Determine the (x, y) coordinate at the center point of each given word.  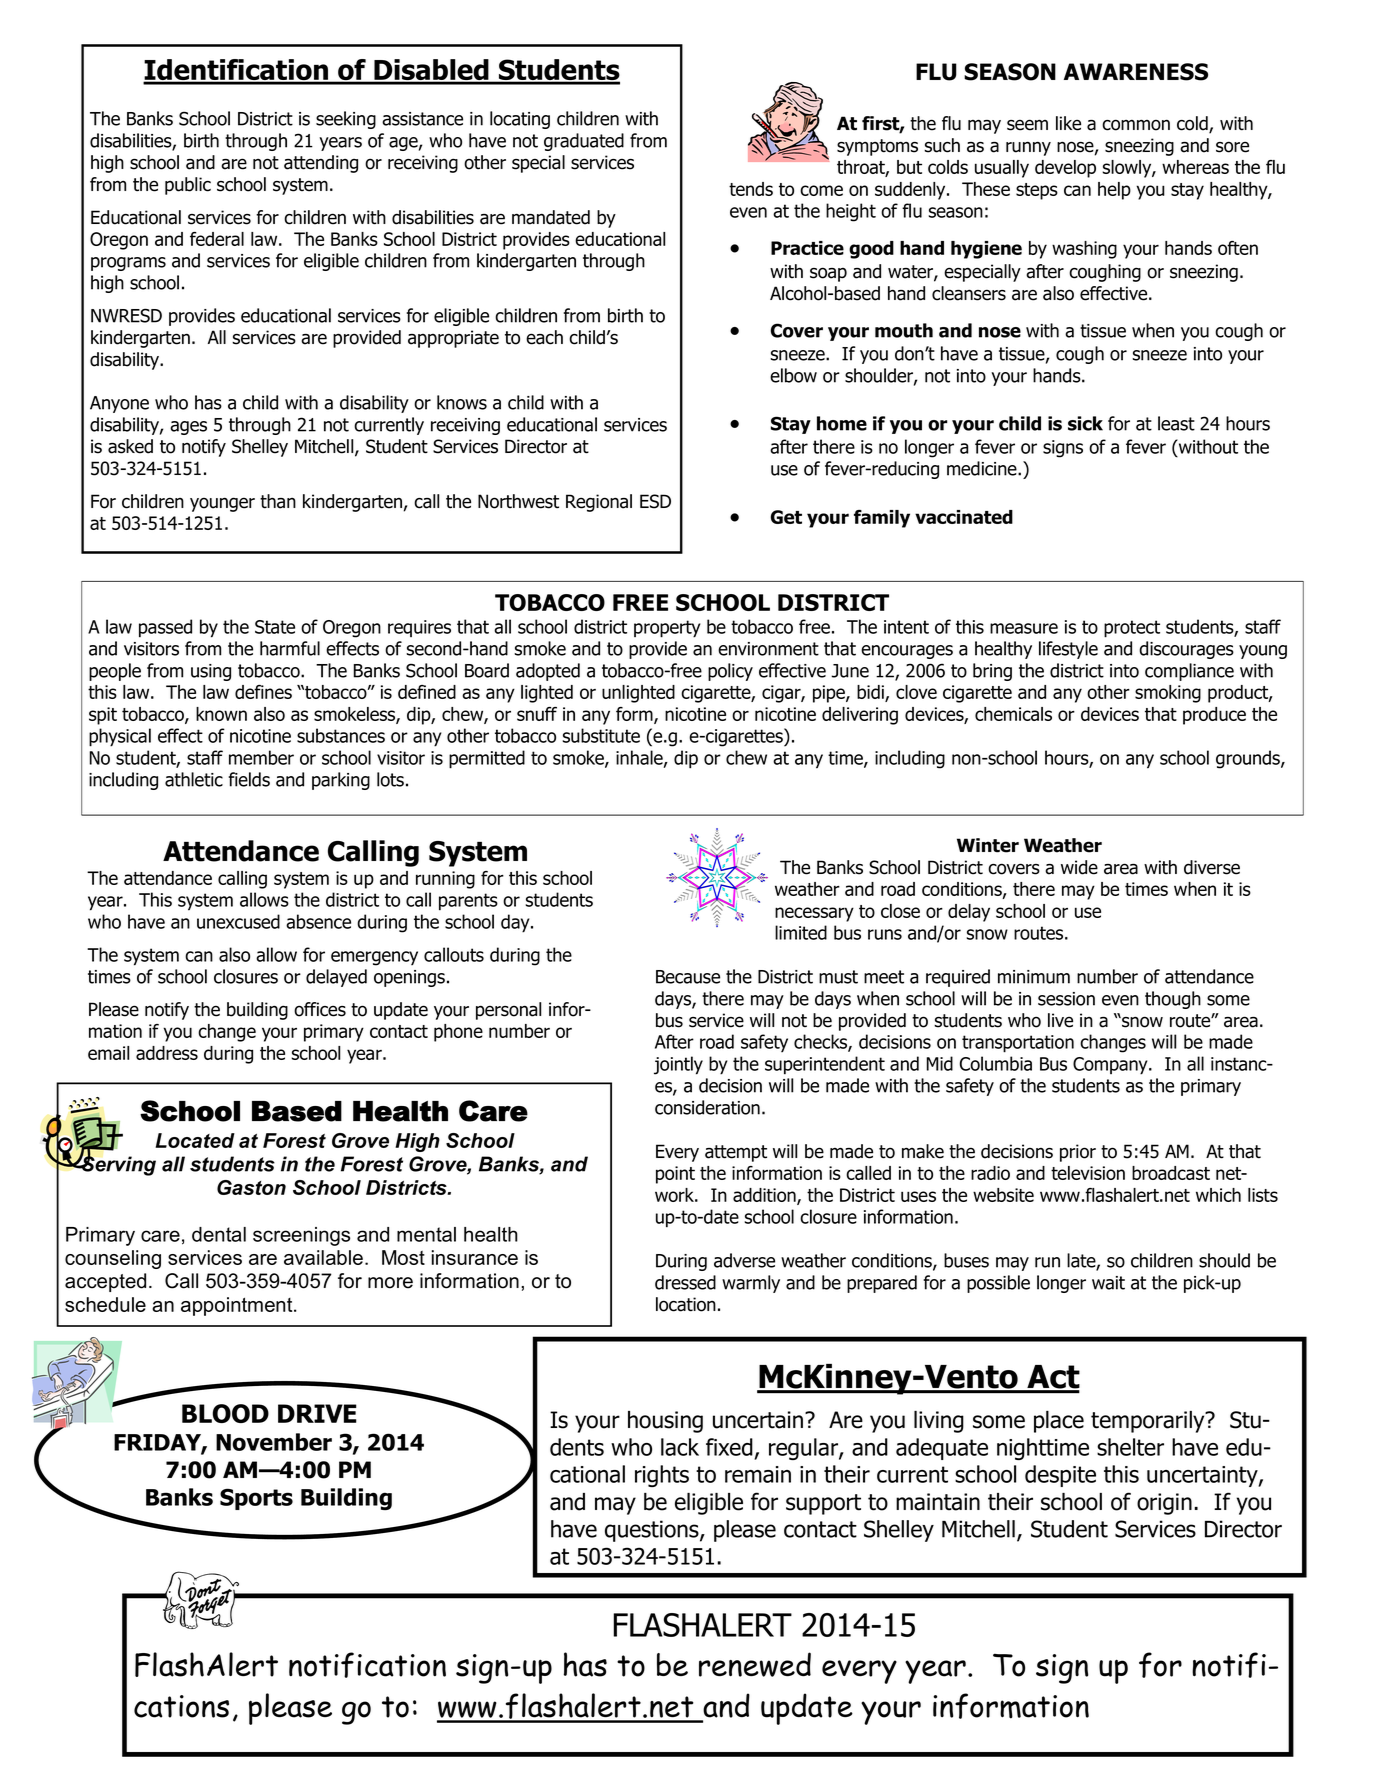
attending (321, 164)
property (667, 629)
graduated (584, 142)
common (1136, 125)
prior (1078, 1153)
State (275, 627)
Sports (256, 1499)
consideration (707, 1107)
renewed (755, 1664)
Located (195, 1140)
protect (1132, 629)
